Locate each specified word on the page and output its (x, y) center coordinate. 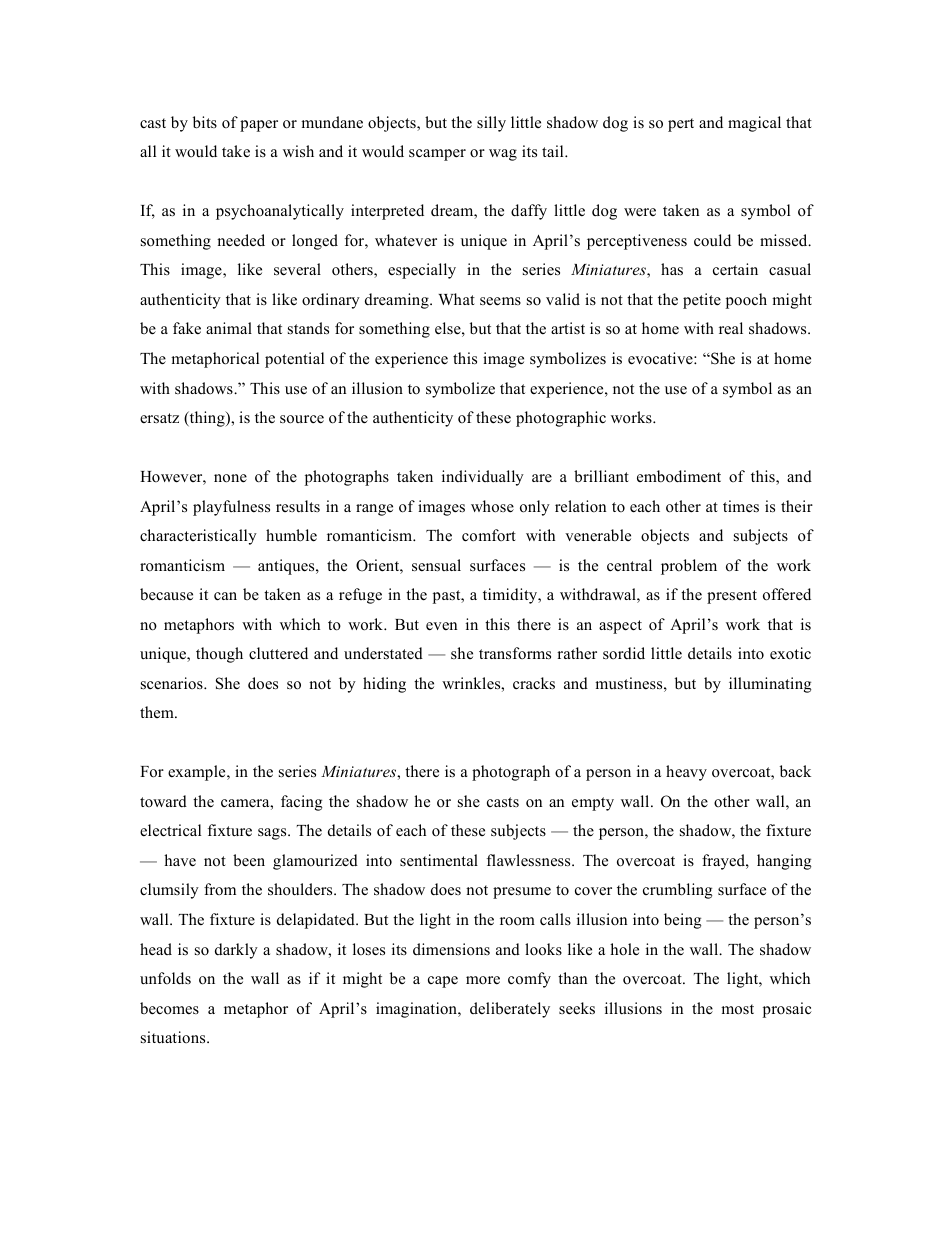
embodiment (679, 476)
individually (483, 478)
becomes (169, 1008)
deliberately (510, 1010)
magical (754, 124)
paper (259, 126)
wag (503, 155)
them (158, 712)
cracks (534, 683)
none (230, 478)
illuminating (770, 685)
